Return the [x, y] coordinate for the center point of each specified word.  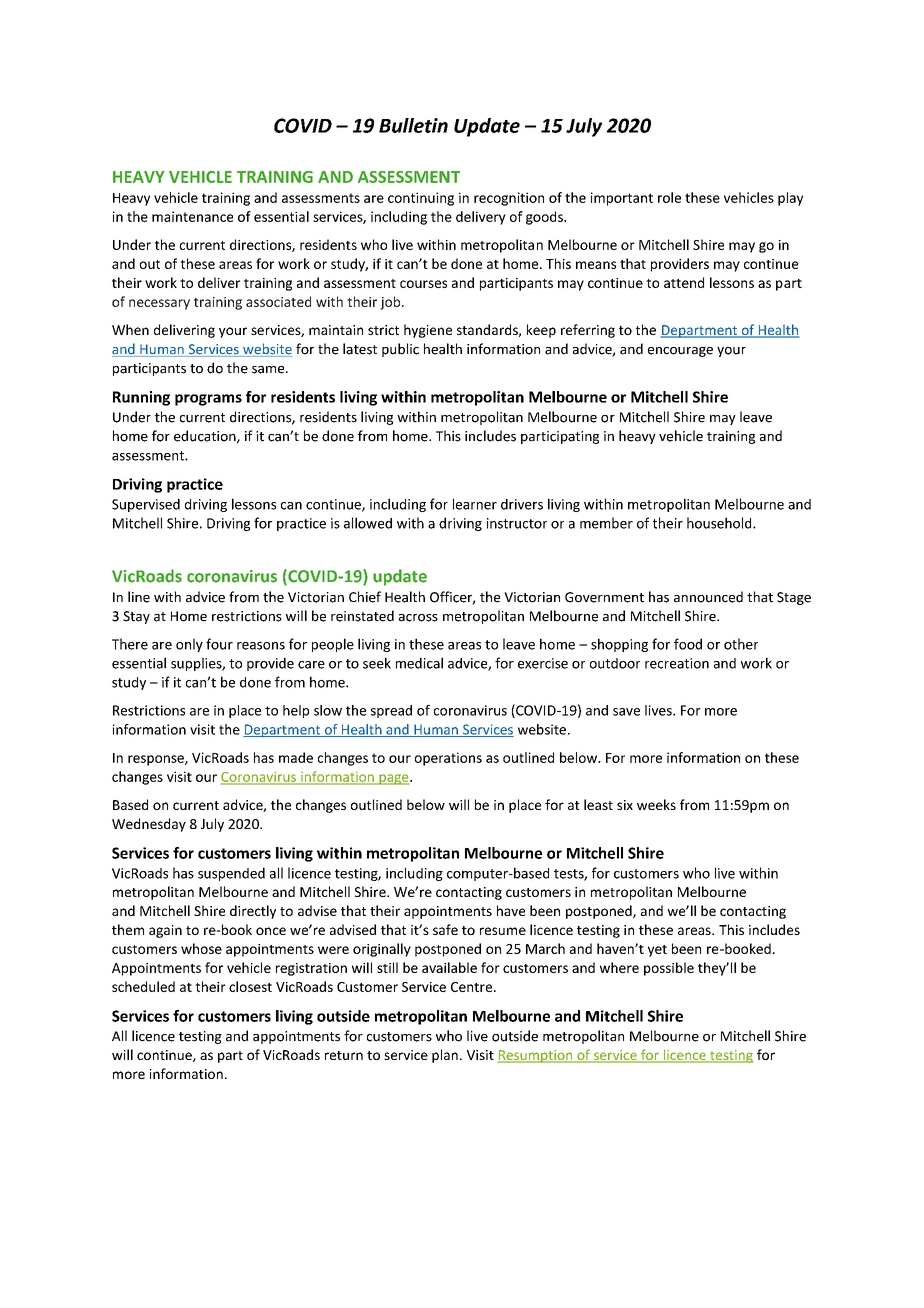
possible [669, 969]
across [418, 618]
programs [208, 400]
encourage [680, 352]
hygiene [428, 331]
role [669, 197]
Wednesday [149, 825]
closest [250, 986]
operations [448, 759]
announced [708, 597]
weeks [656, 804]
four [219, 644]
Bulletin [413, 125]
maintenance [192, 216]
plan [445, 1056]
